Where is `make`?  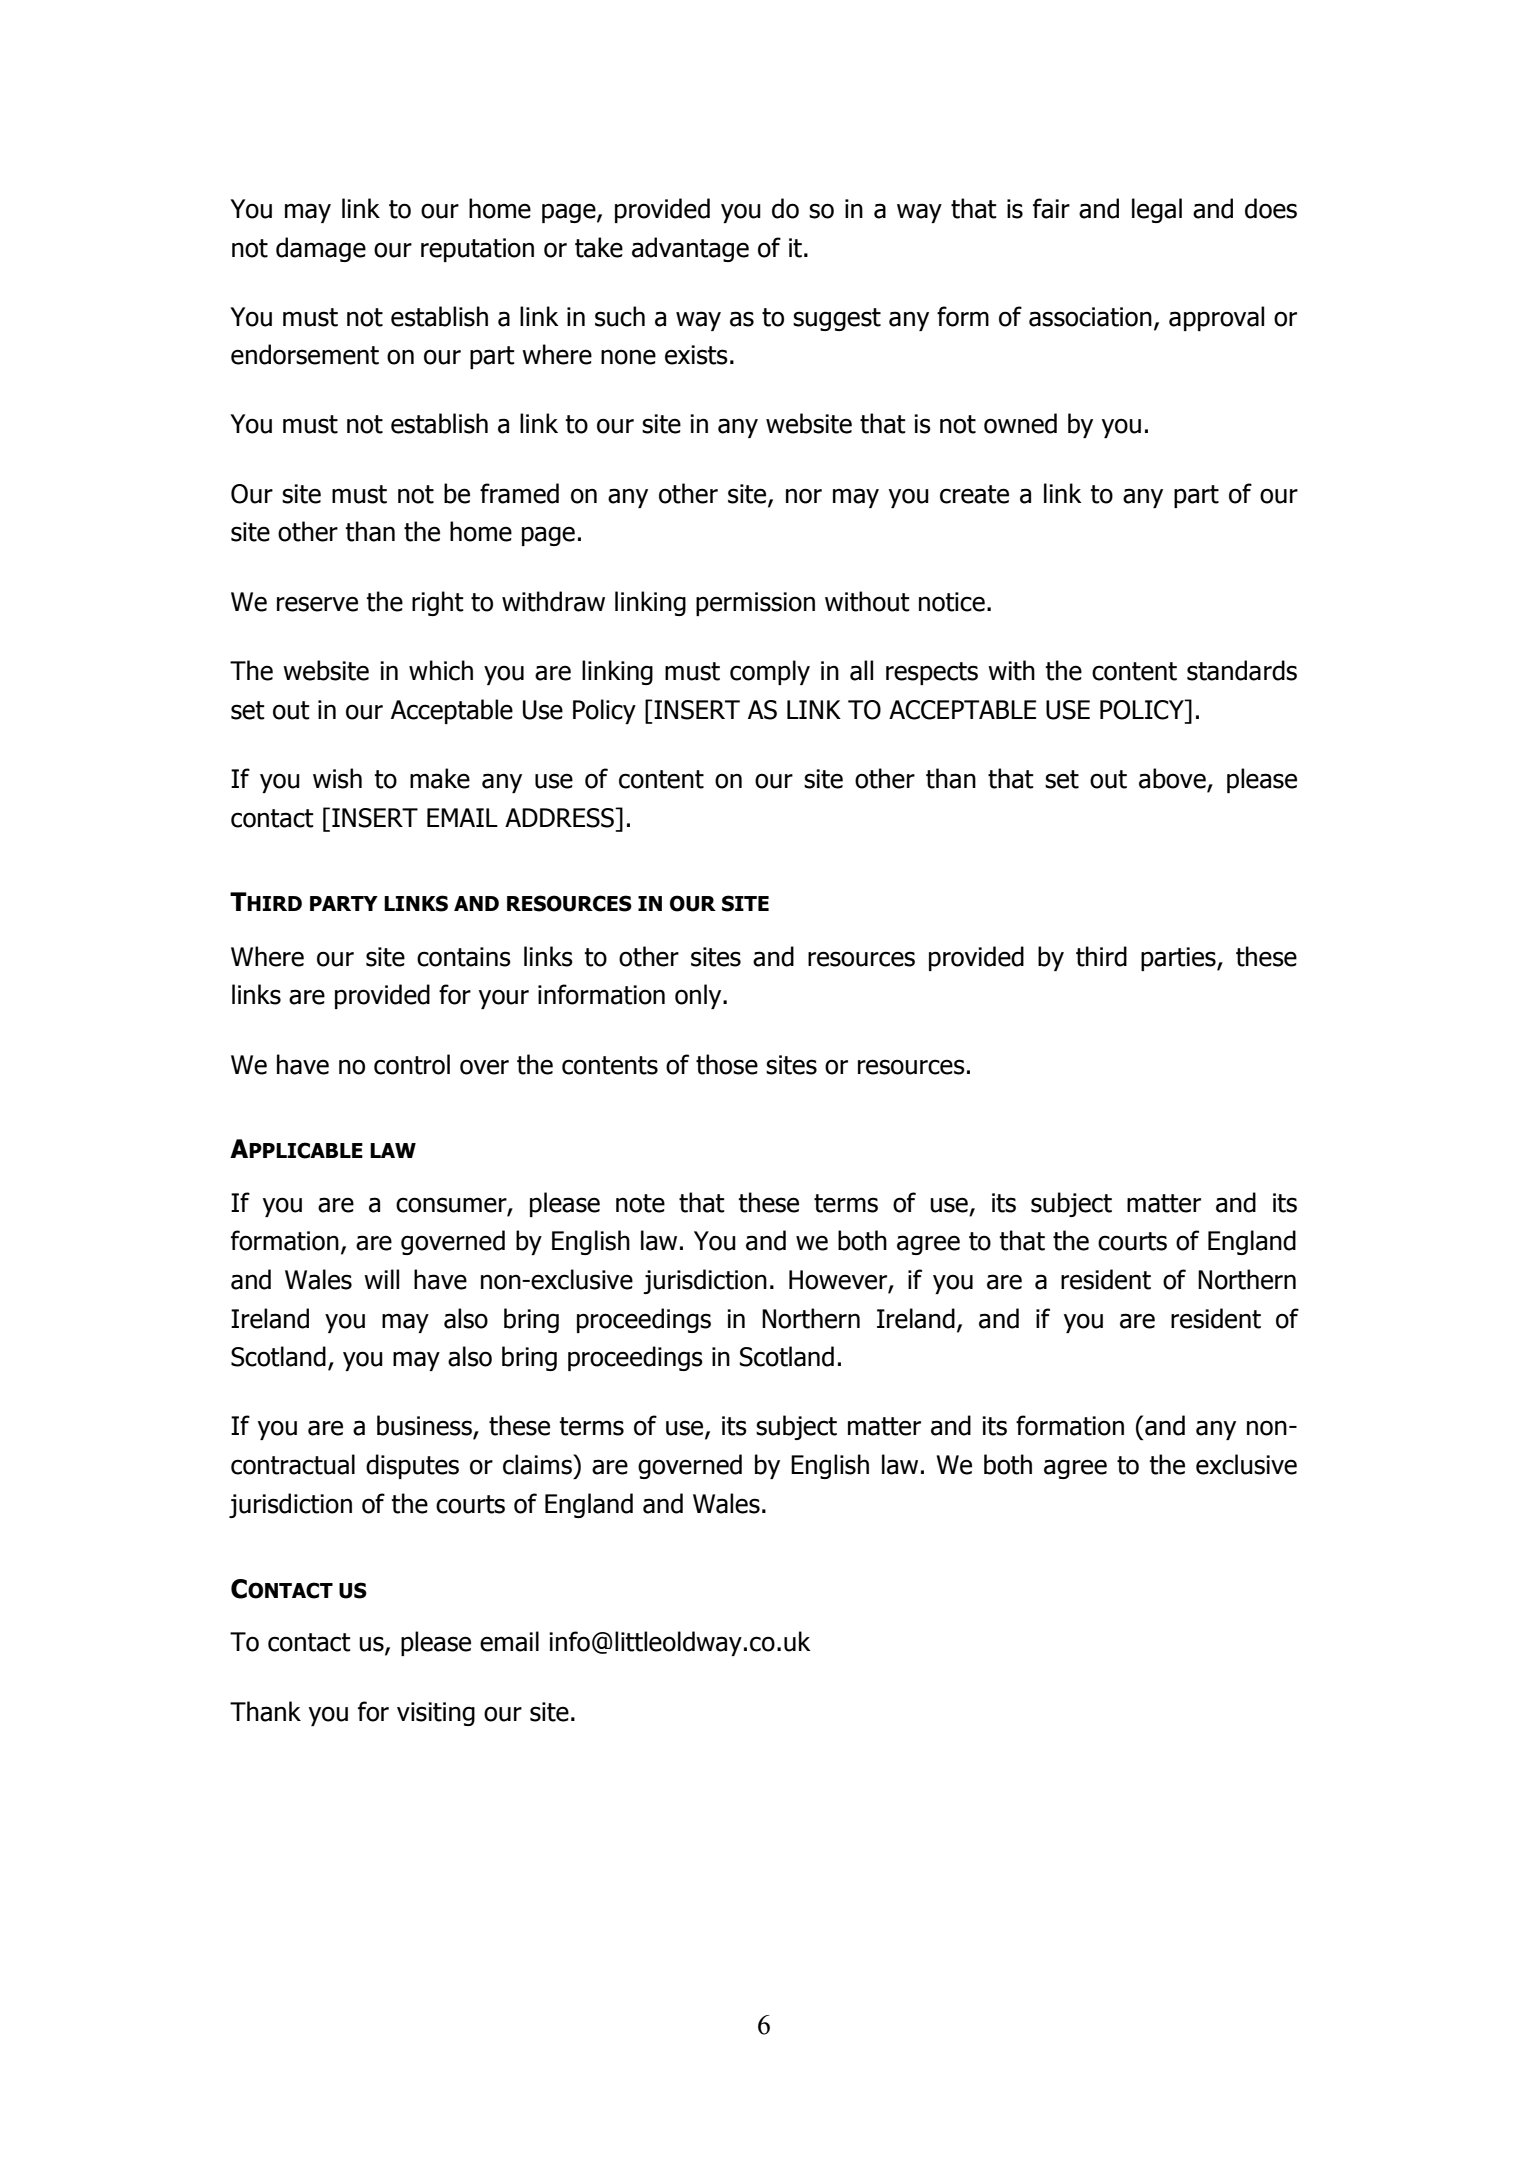
make is located at coordinates (440, 778).
